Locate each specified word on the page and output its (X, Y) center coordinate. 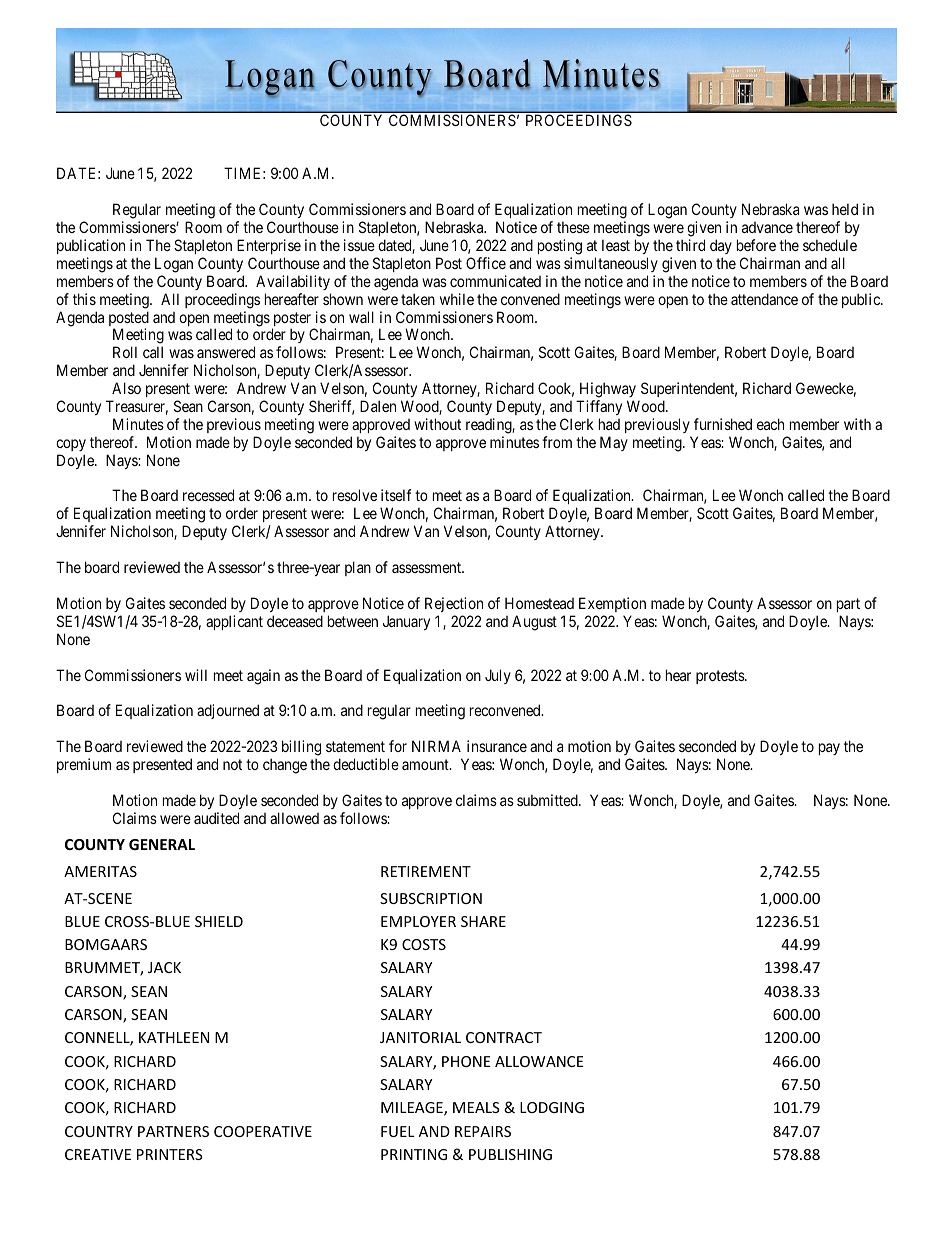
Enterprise (269, 246)
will (196, 675)
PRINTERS (170, 1154)
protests (721, 677)
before (756, 245)
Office (486, 263)
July (498, 676)
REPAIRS (483, 1131)
